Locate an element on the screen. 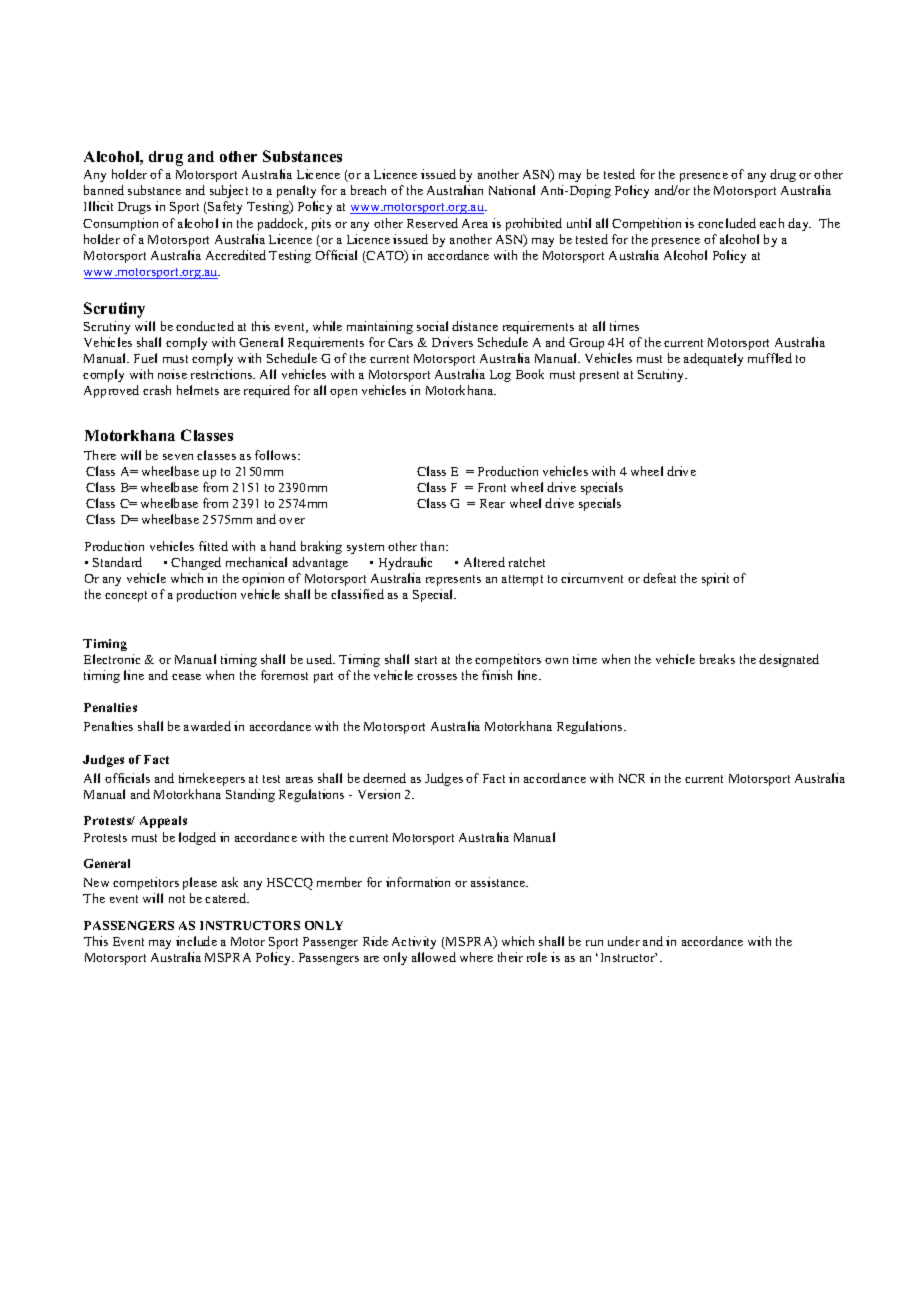  Safety is located at coordinates (224, 207).
